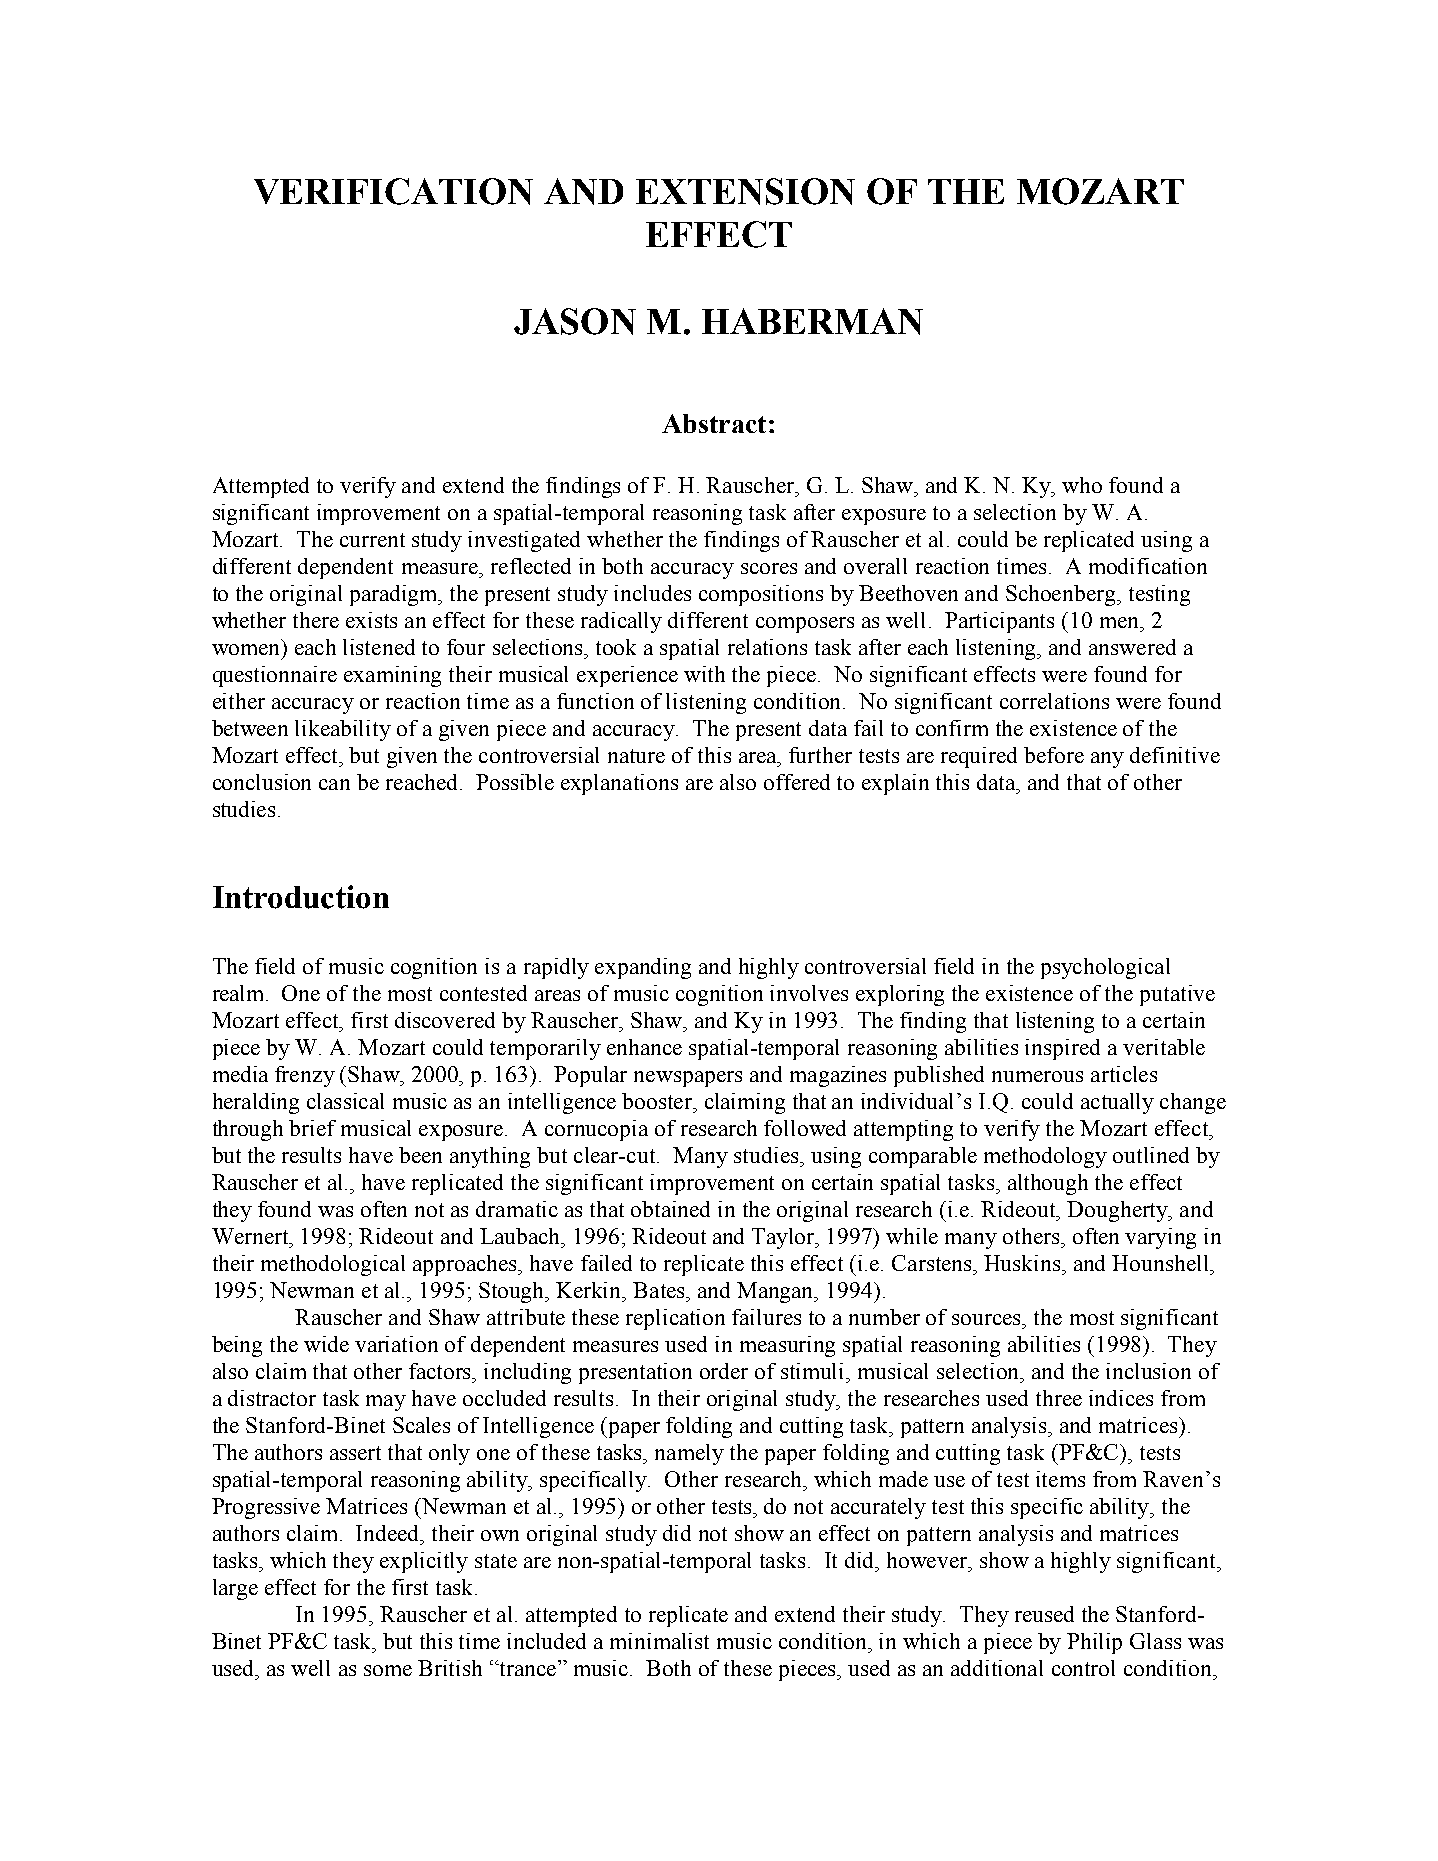 Image resolution: width=1438 pixels, height=1861 pixels. What do you see at coordinates (643, 968) in the page?
I see `expanding` at bounding box center [643, 968].
